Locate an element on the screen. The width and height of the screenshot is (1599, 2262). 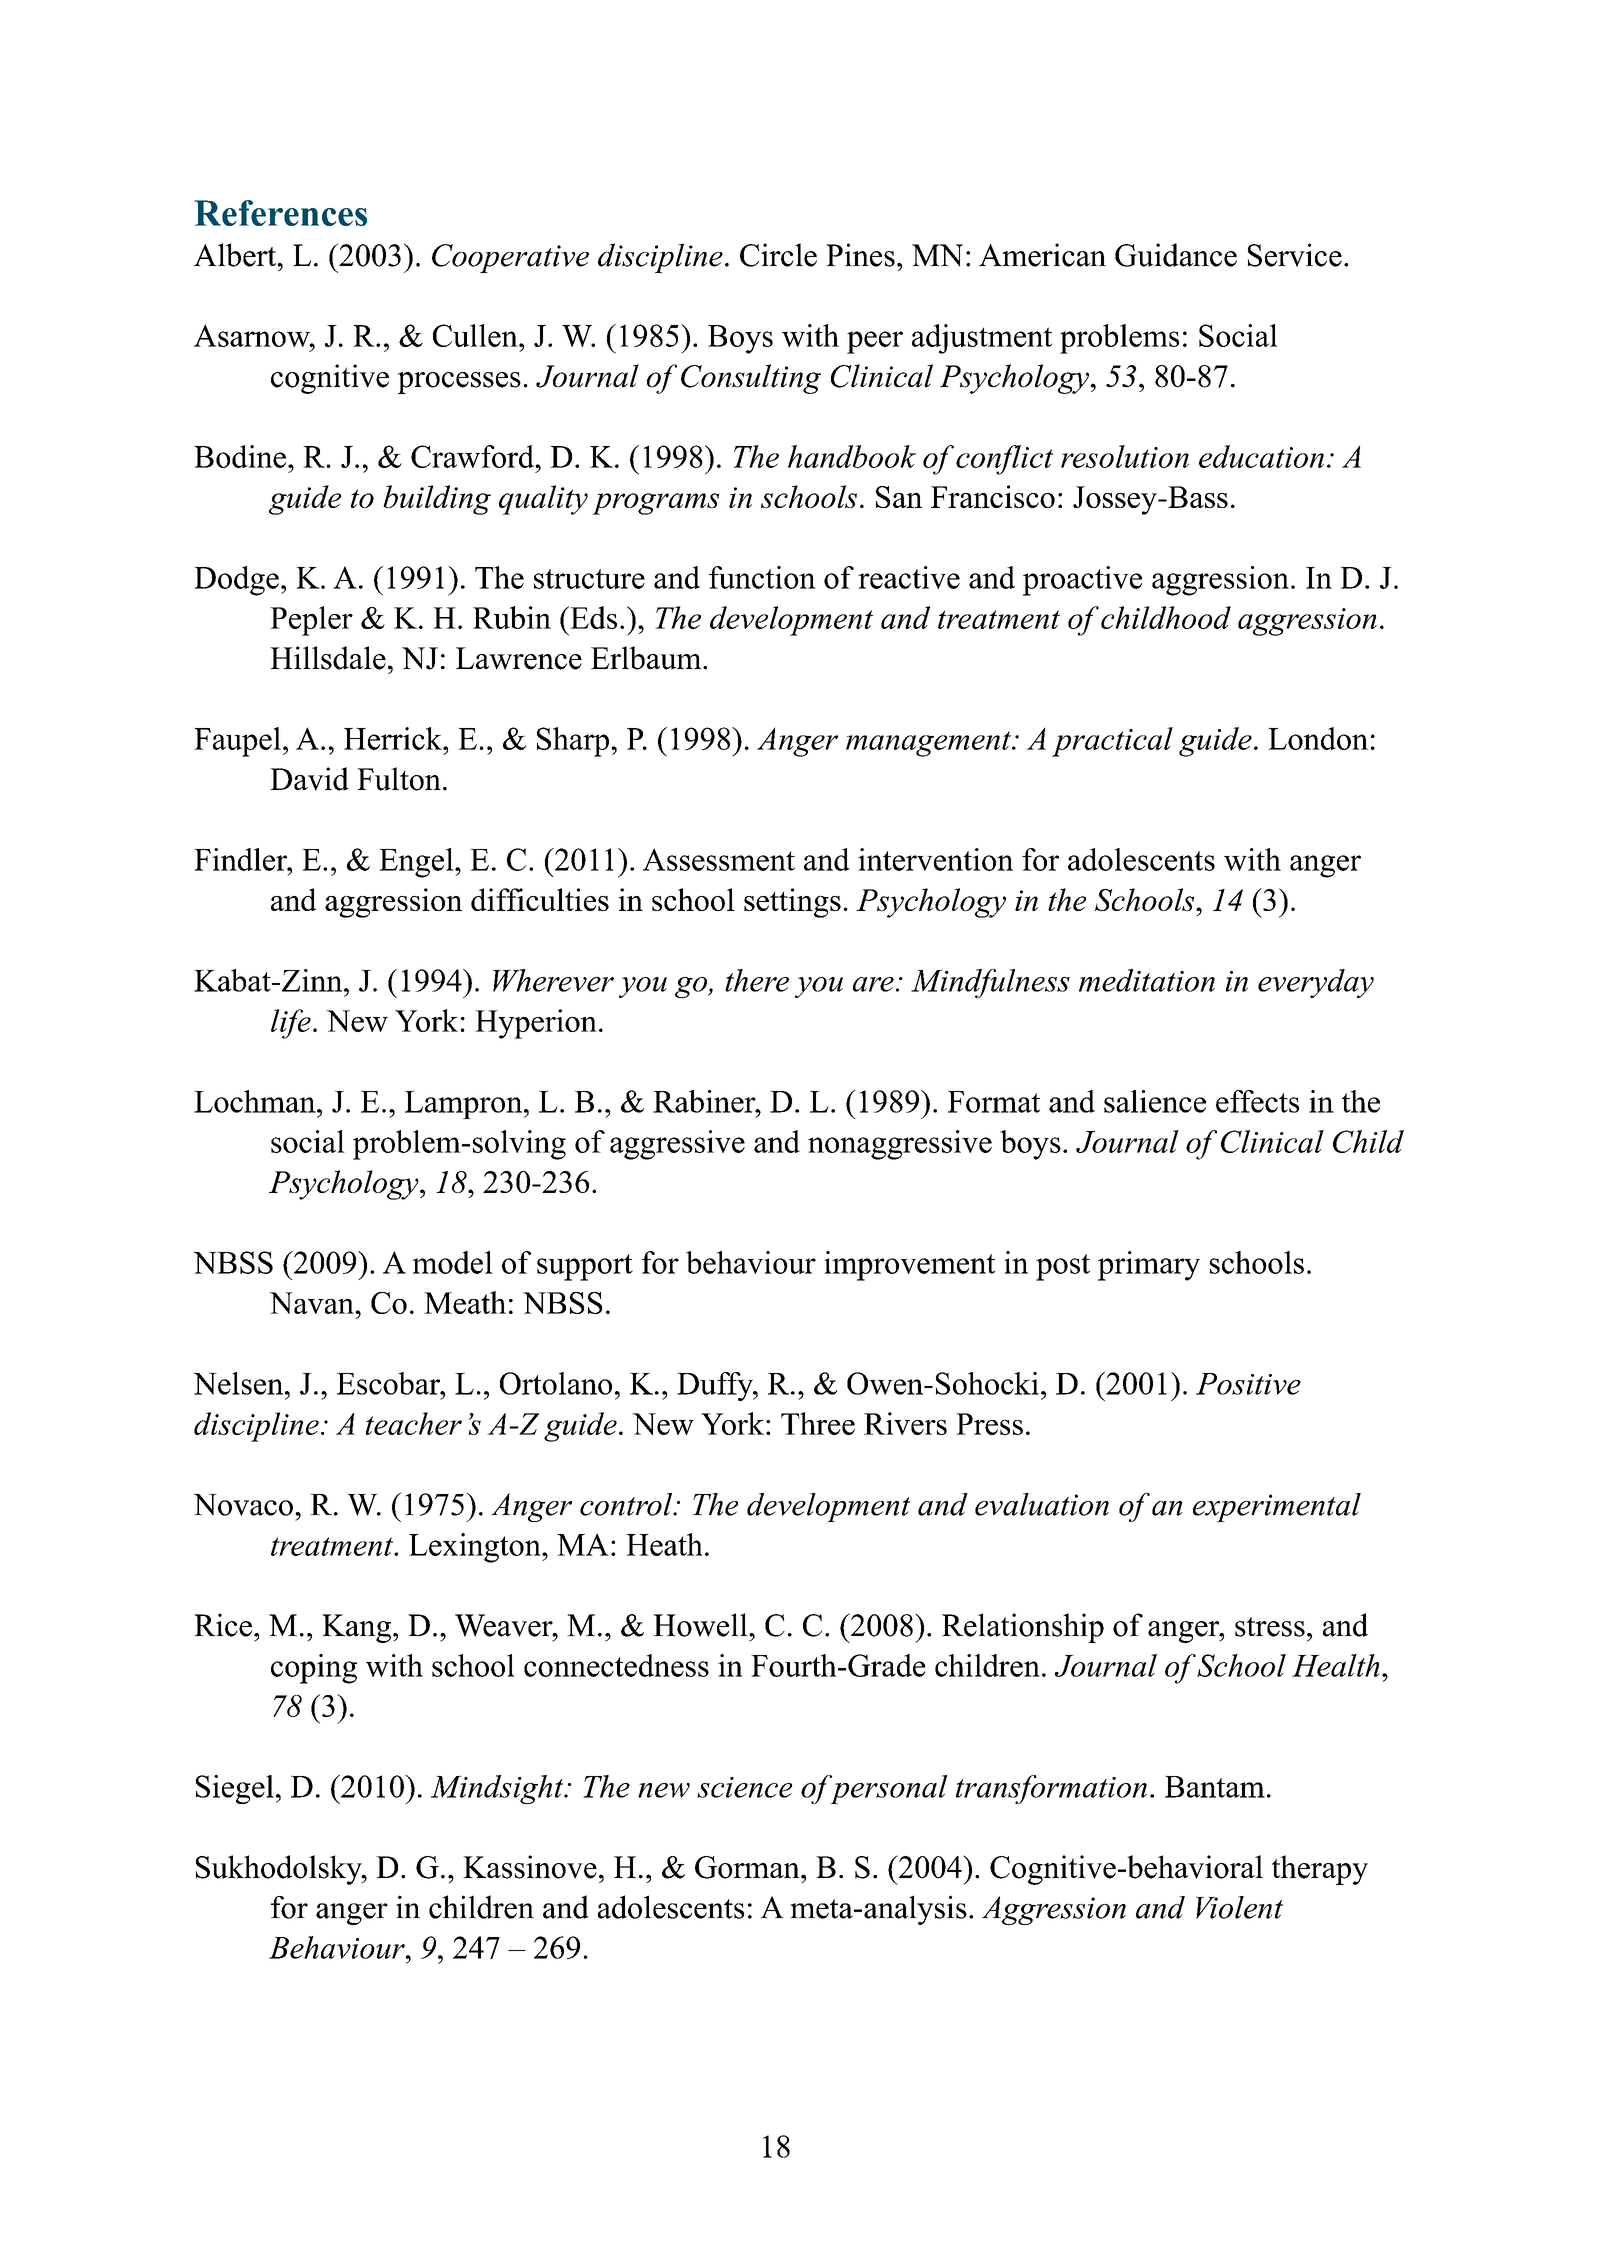
practical is located at coordinates (1112, 742).
